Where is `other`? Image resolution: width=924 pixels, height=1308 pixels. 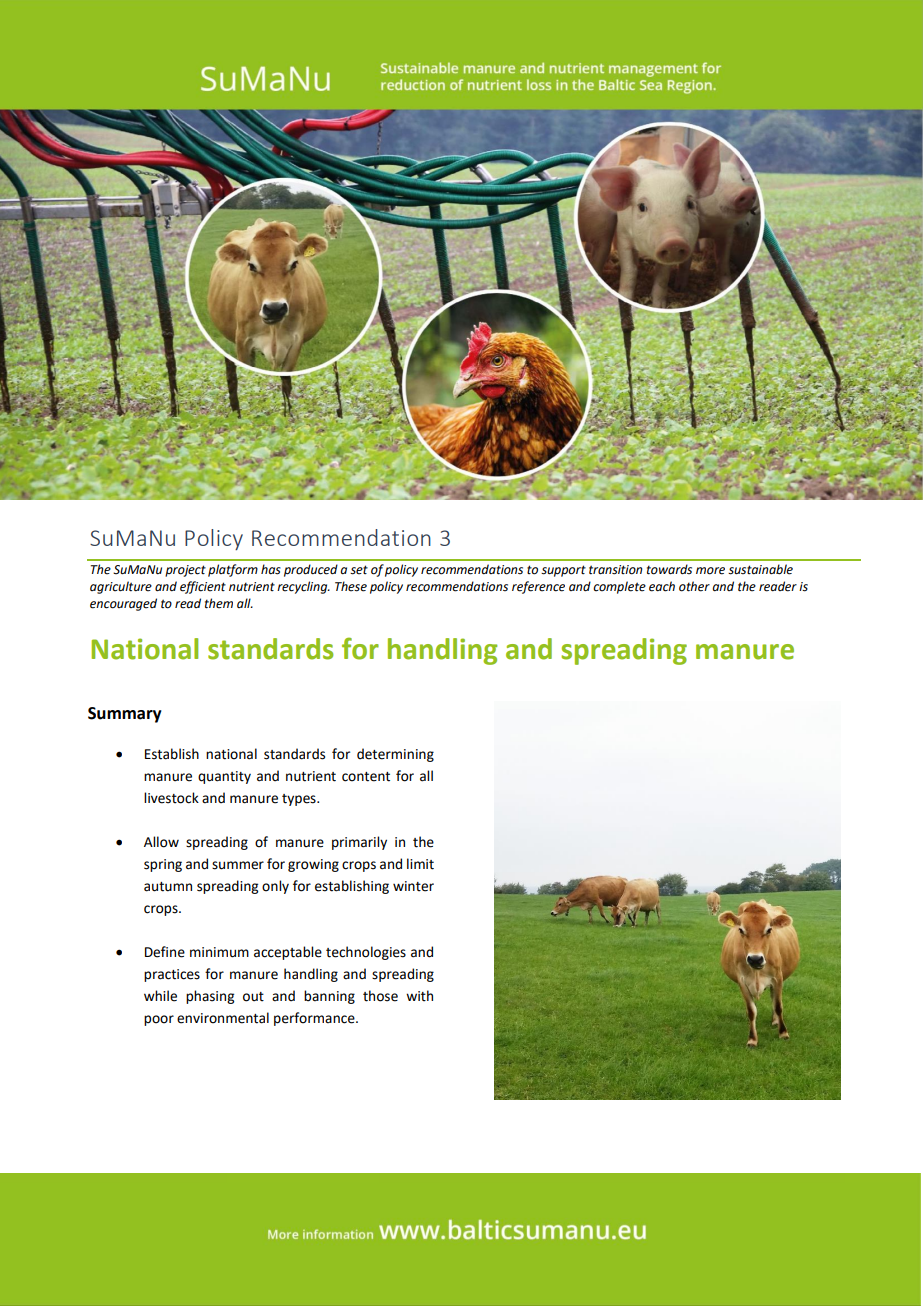
other is located at coordinates (694, 586).
